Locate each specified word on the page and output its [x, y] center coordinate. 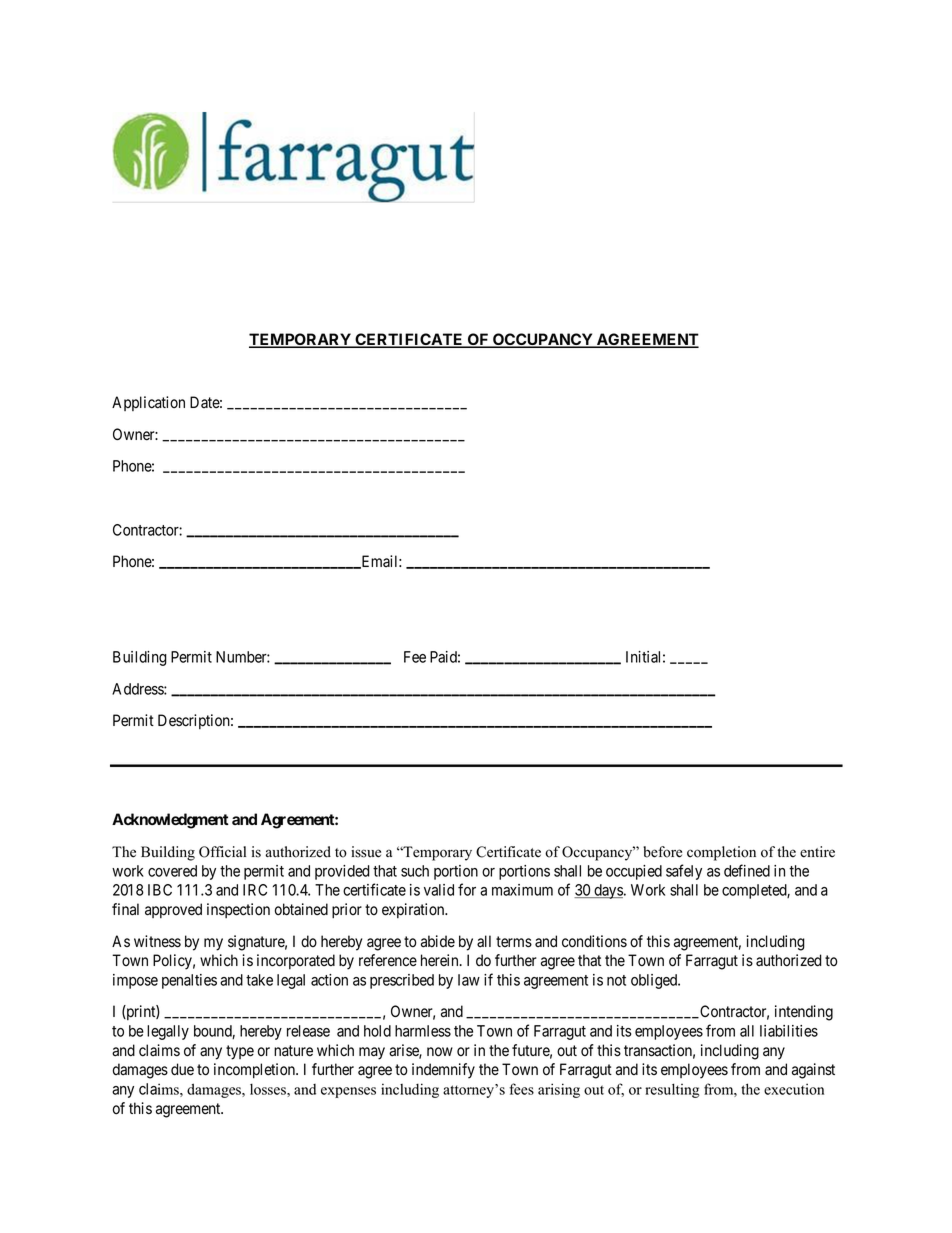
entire [817, 852]
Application [148, 403]
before [662, 852]
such [415, 871]
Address [138, 689]
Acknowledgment [170, 821]
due [182, 1069]
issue [366, 852]
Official [222, 852]
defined [747, 870]
